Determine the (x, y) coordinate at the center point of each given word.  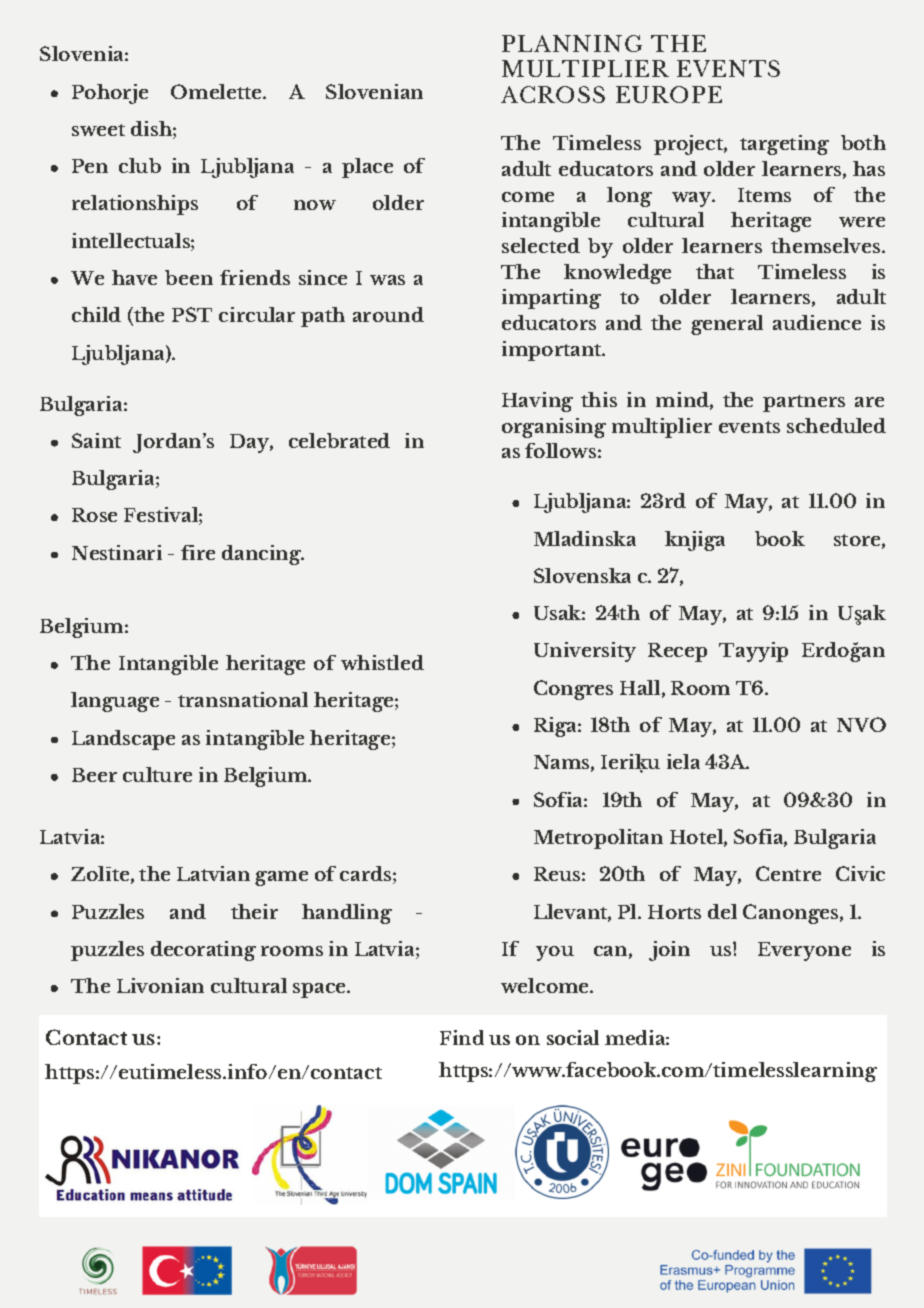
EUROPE (669, 94)
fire (198, 552)
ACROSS (553, 94)
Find (462, 1037)
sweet (98, 130)
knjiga (695, 541)
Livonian (160, 985)
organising (554, 428)
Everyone (804, 951)
